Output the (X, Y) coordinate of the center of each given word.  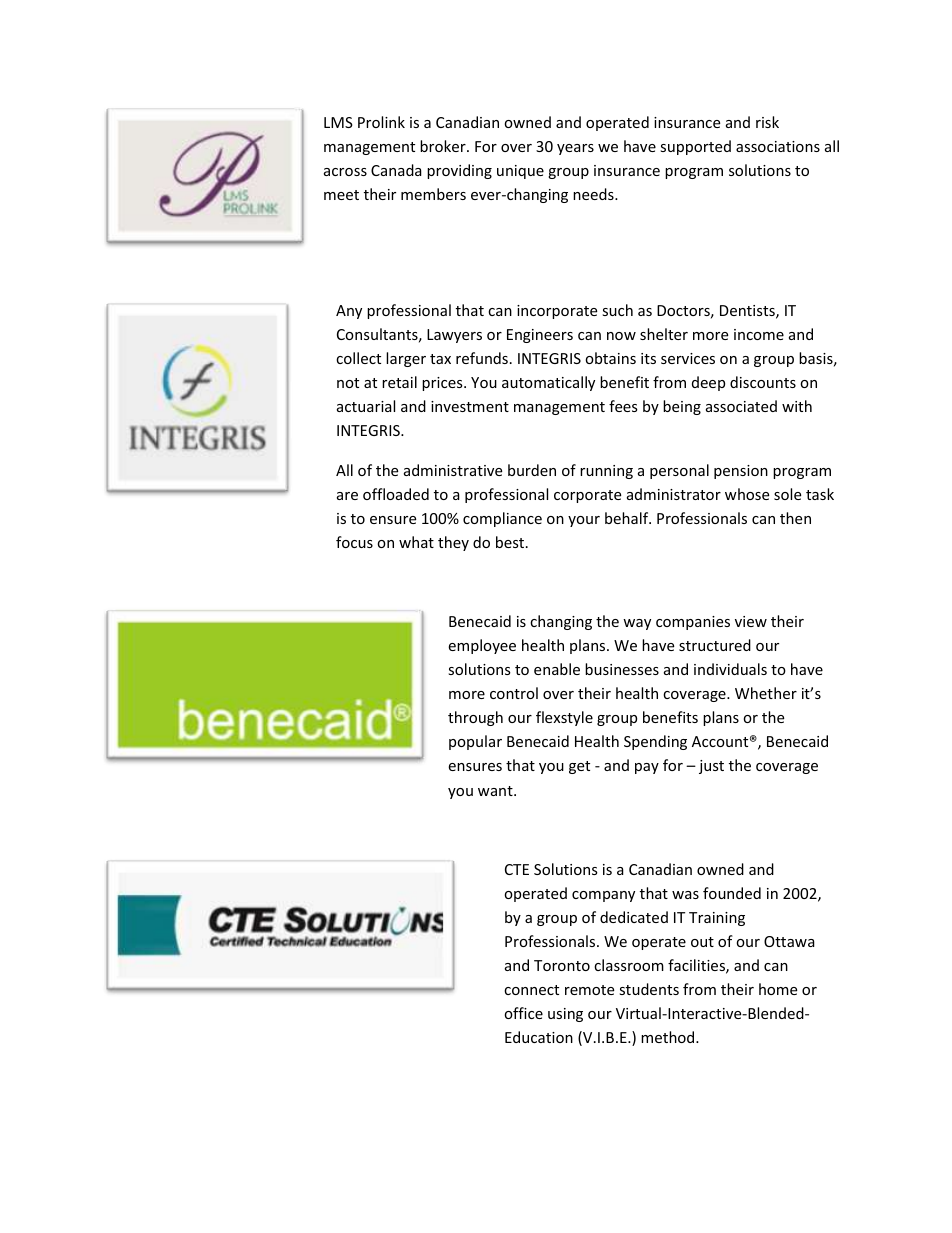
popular (475, 742)
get (579, 767)
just (711, 767)
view (751, 621)
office (523, 1013)
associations (778, 146)
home (778, 989)
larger (406, 359)
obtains (610, 358)
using (565, 1015)
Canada (396, 170)
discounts (763, 382)
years (575, 149)
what (416, 542)
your (584, 521)
